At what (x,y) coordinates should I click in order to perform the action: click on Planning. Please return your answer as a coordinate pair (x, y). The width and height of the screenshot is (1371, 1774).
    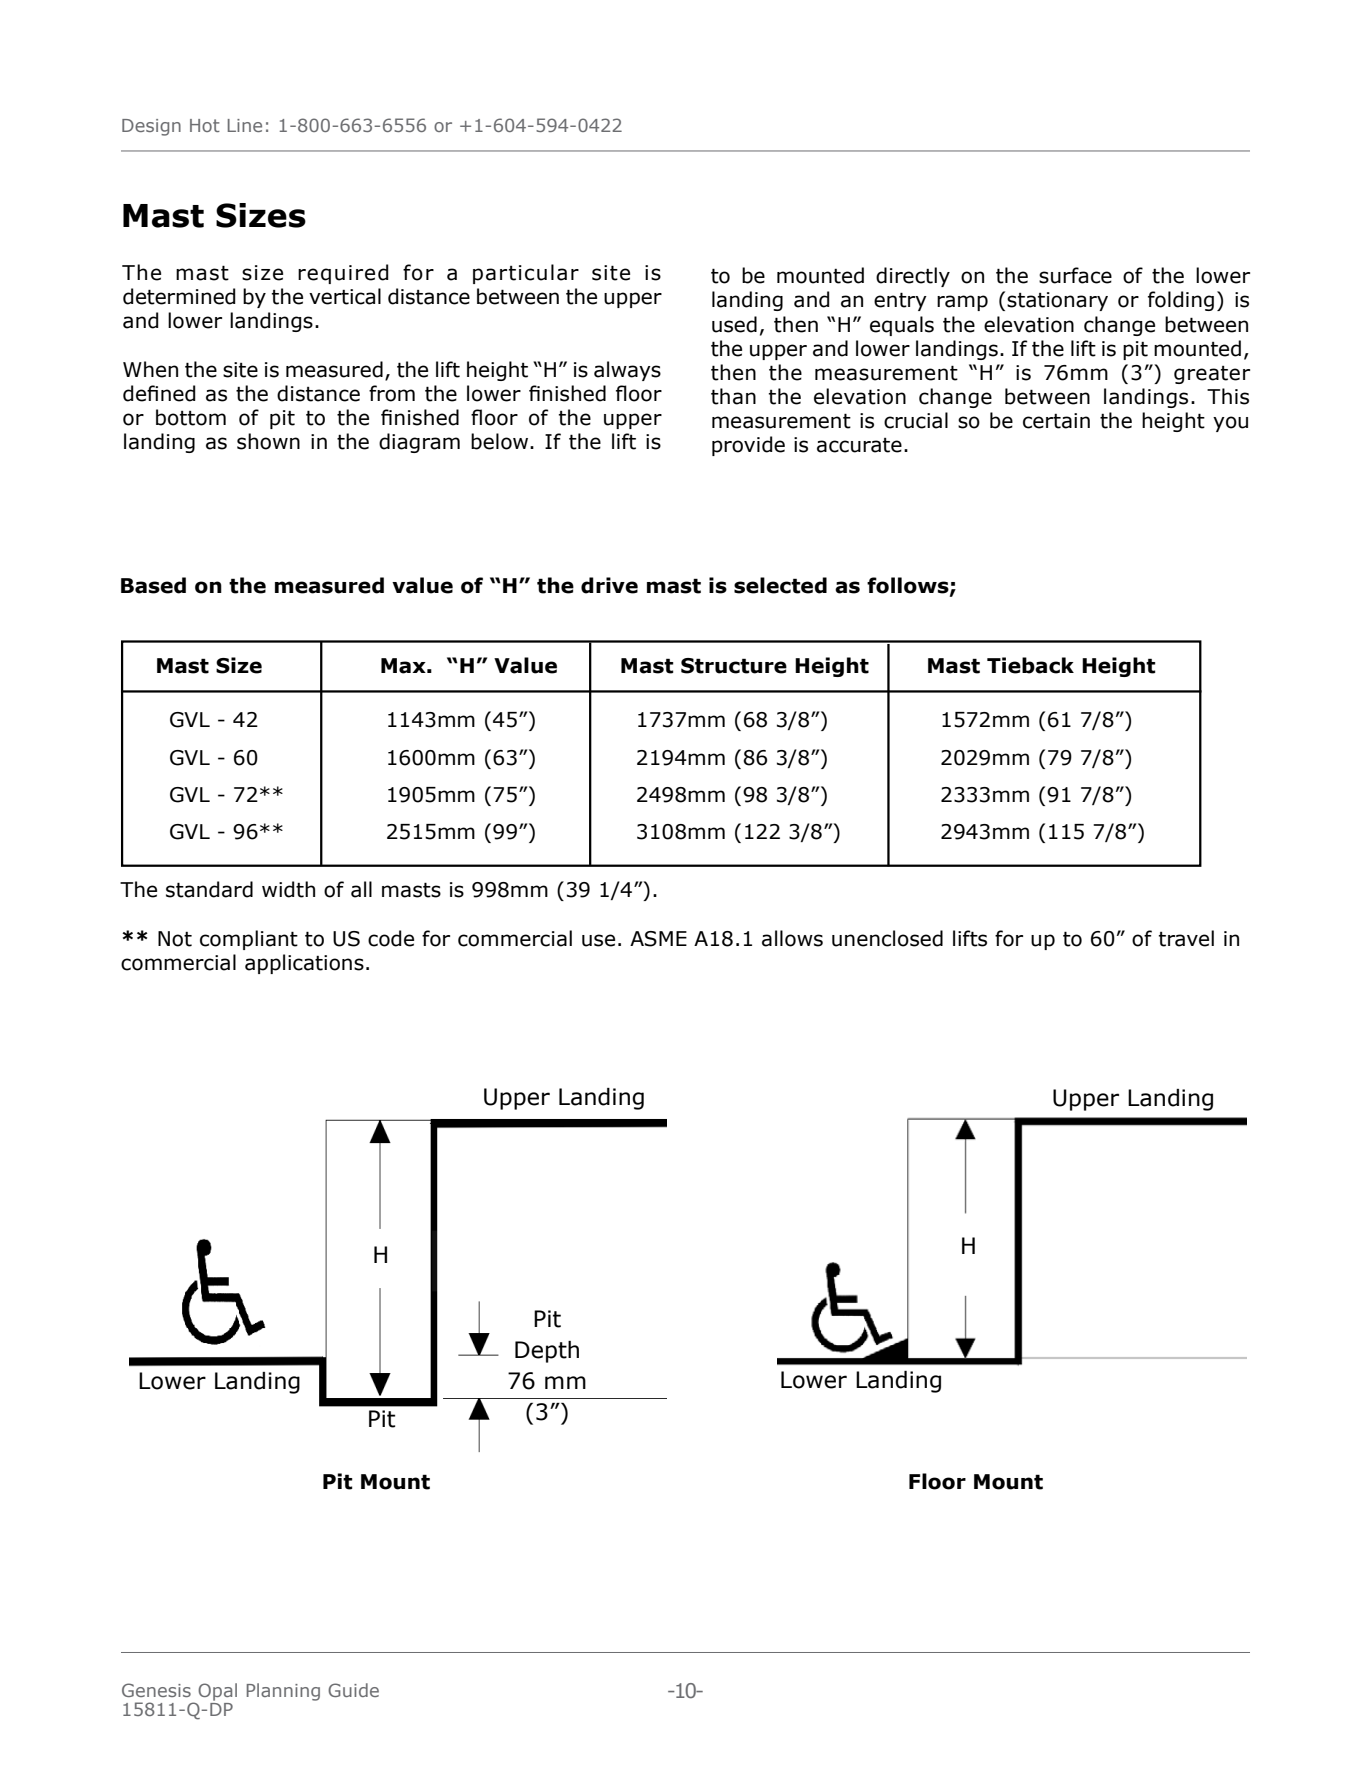
    Looking at the image, I should click on (283, 1692).
